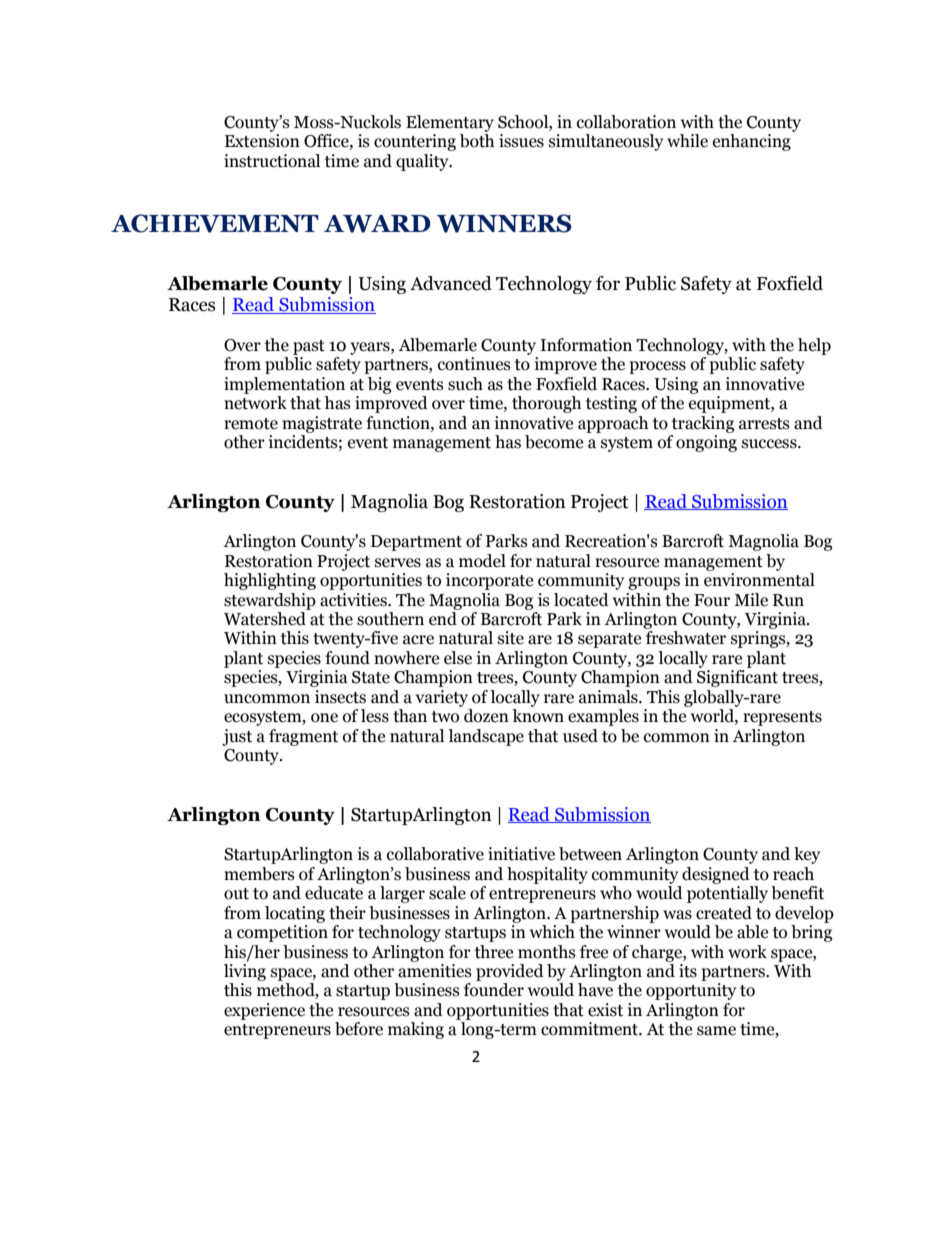  Describe the element at coordinates (716, 1031) in the screenshot. I see `same` at that location.
